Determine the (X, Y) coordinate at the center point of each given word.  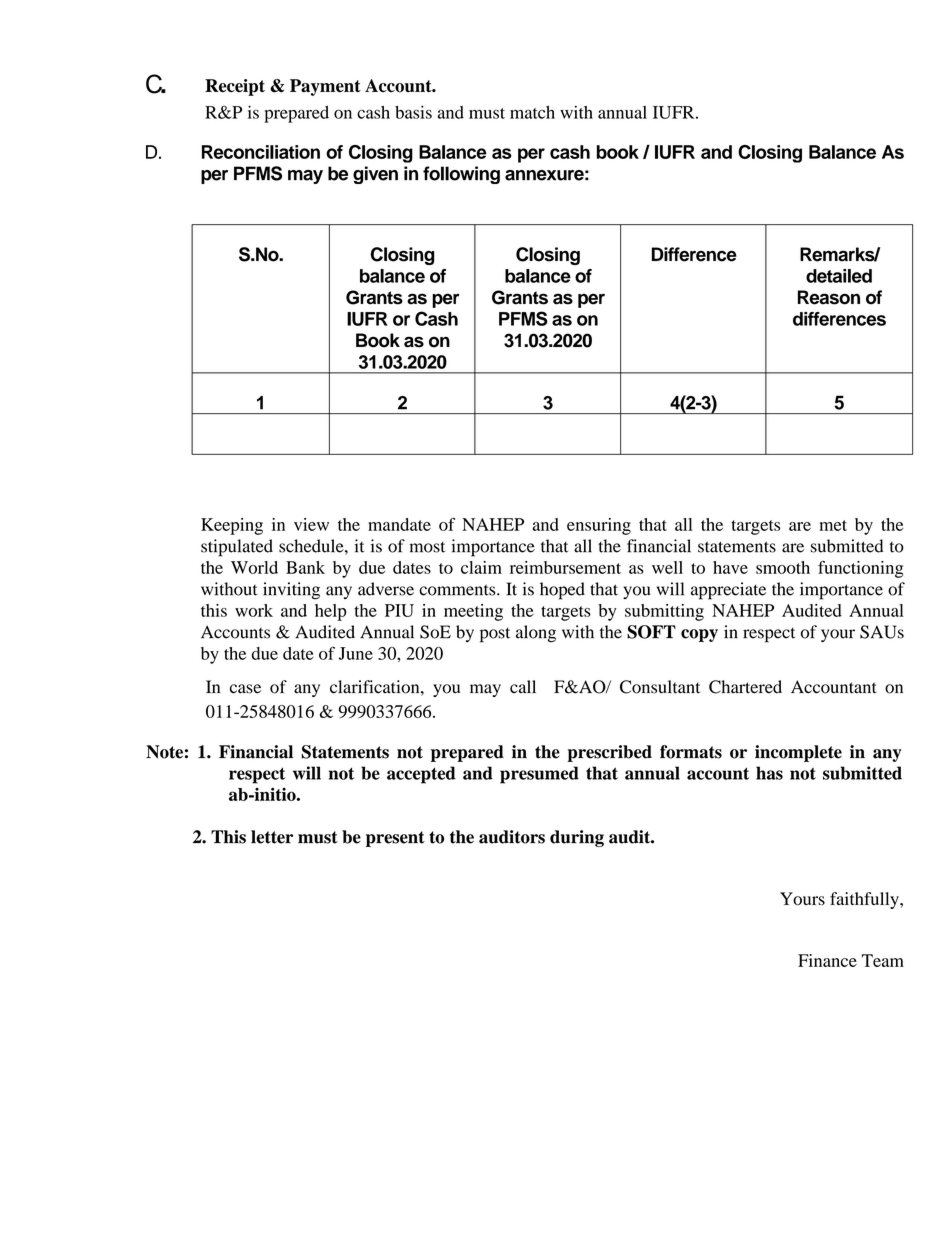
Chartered (745, 687)
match (532, 112)
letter (272, 837)
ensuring (599, 526)
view (311, 524)
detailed (839, 276)
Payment (325, 87)
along (536, 634)
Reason (829, 297)
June (356, 653)
